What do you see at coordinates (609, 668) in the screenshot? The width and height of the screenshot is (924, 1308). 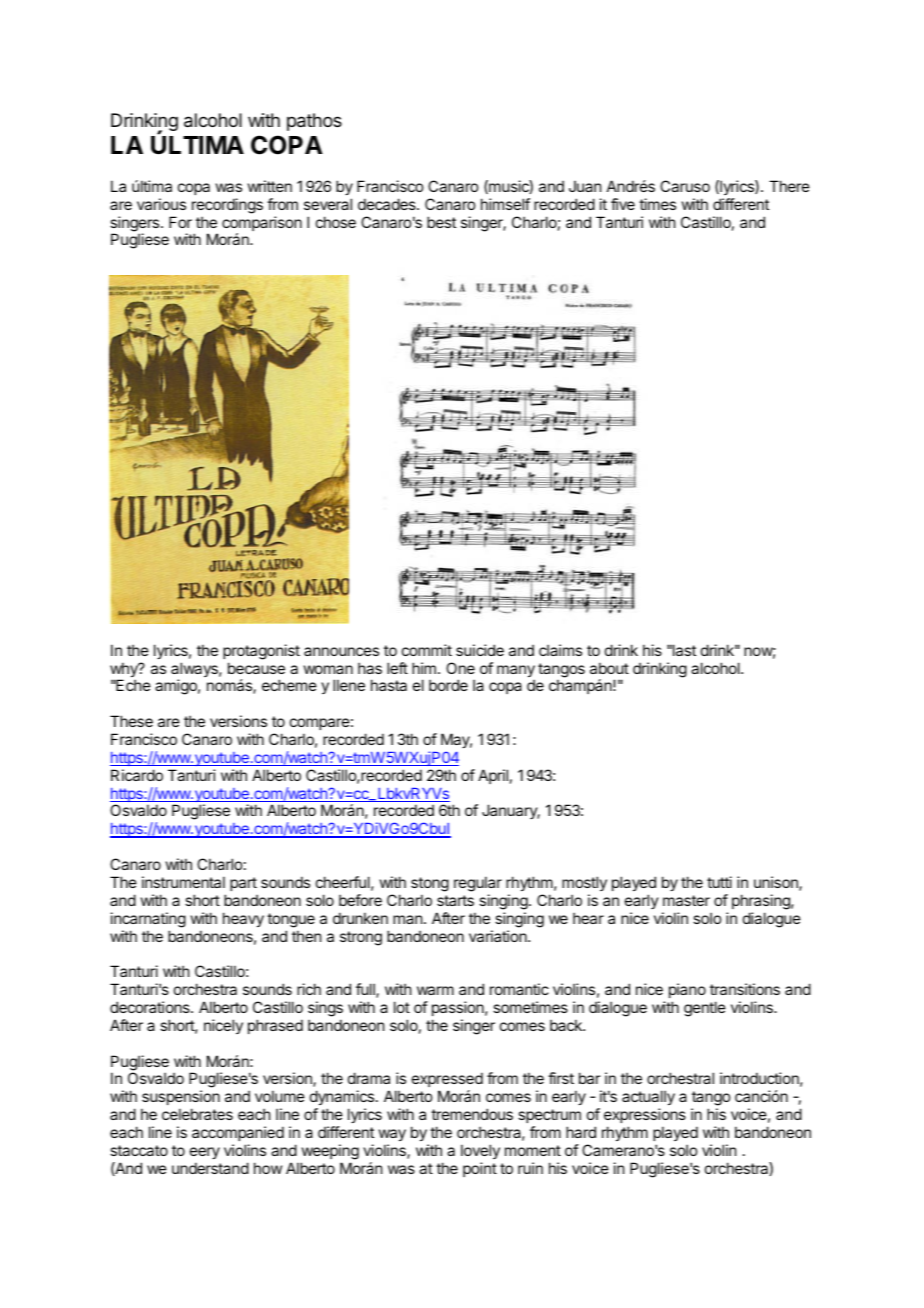 I see `about` at bounding box center [609, 668].
